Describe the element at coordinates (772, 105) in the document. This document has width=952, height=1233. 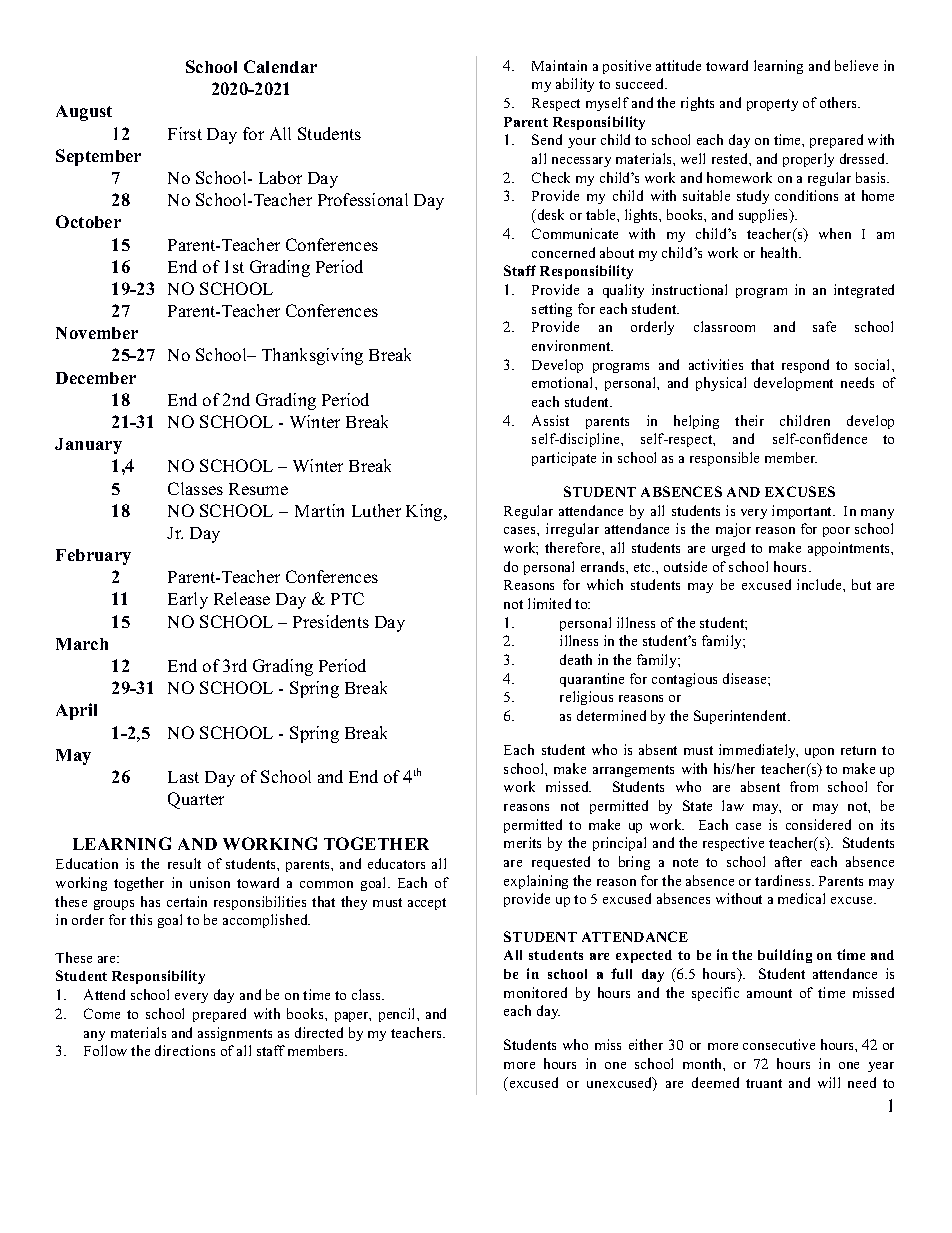
I see `property` at that location.
